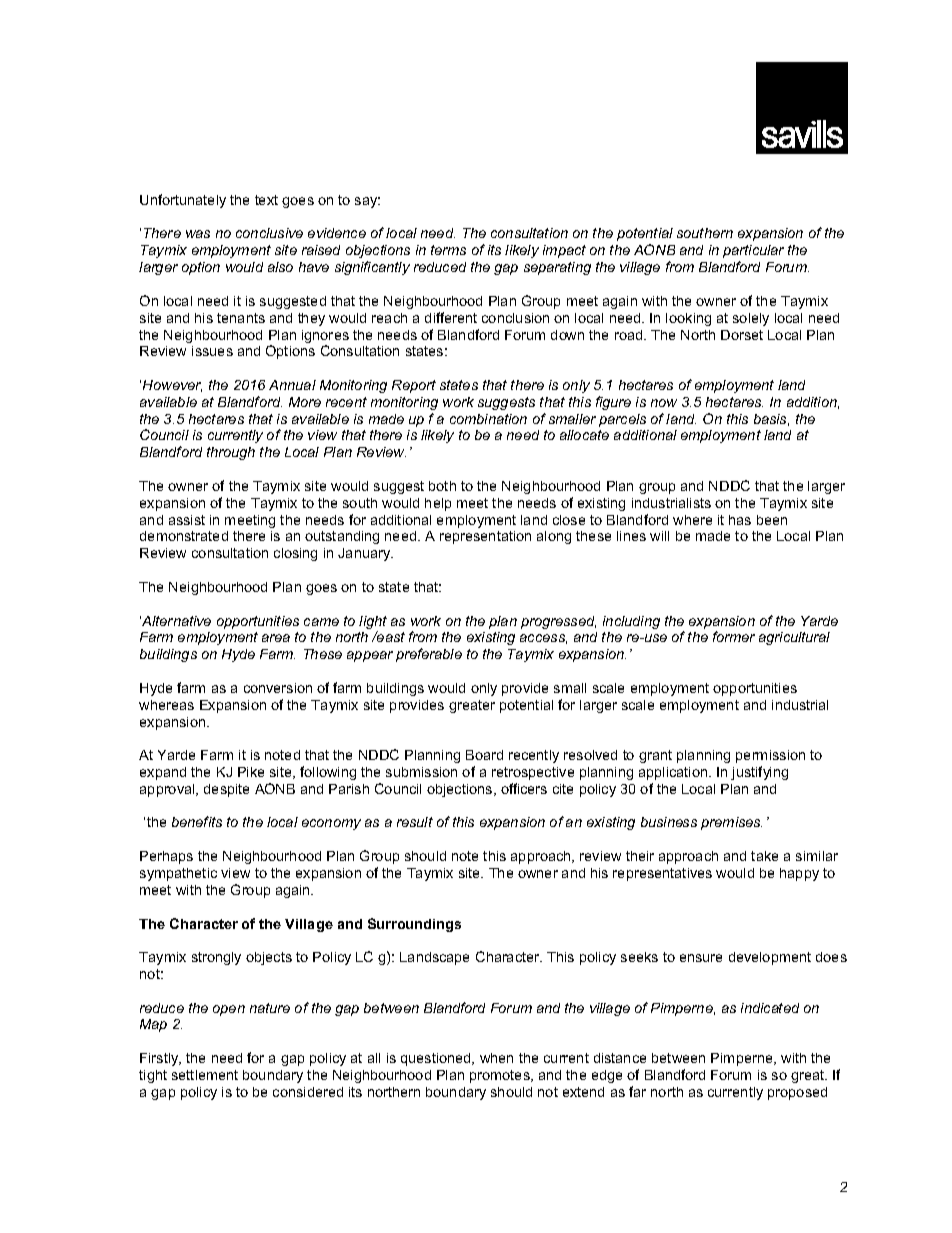 The image size is (952, 1233). Describe the element at coordinates (226, 790) in the page. I see `despite` at that location.
